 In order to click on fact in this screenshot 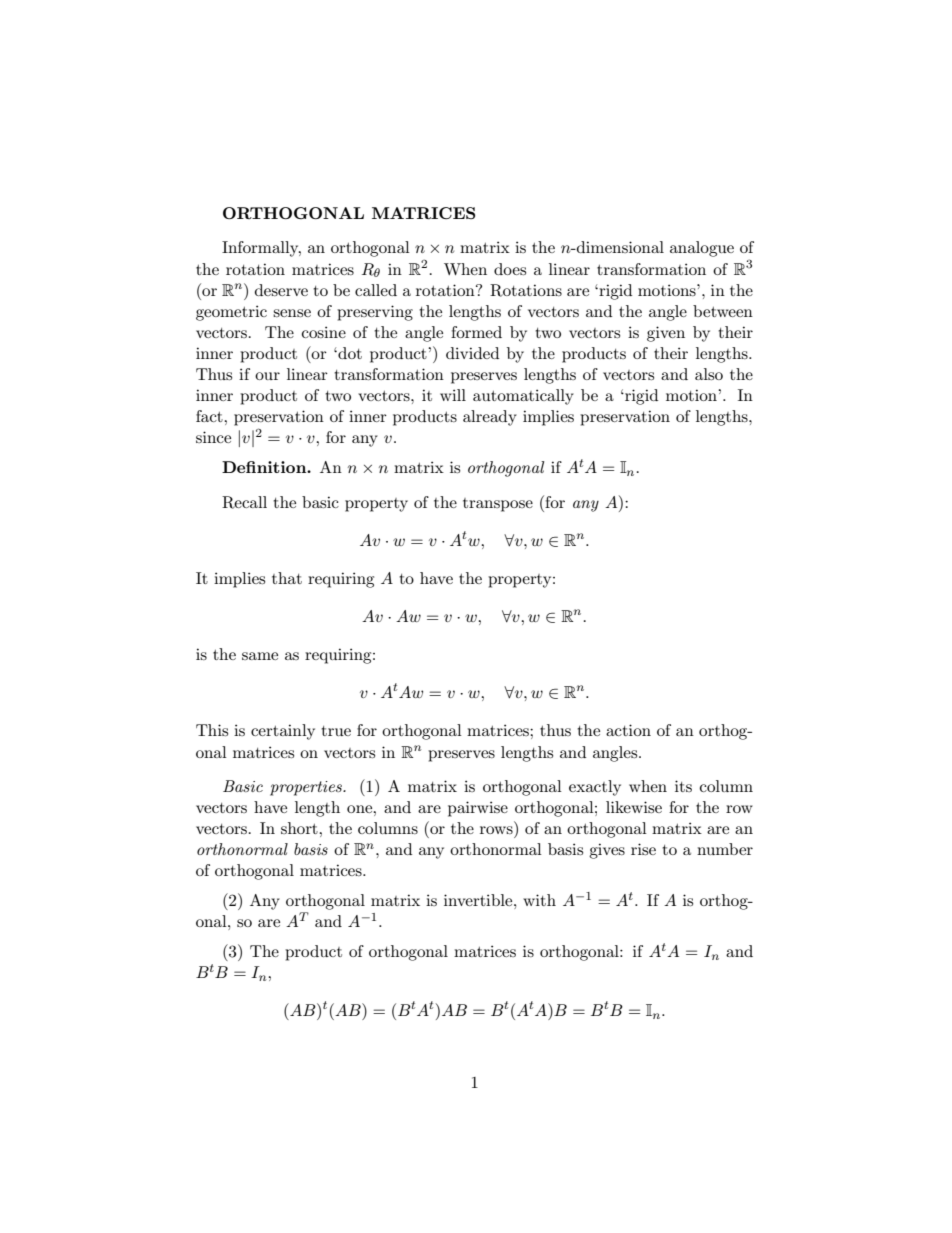, I will do `click(210, 416)`.
